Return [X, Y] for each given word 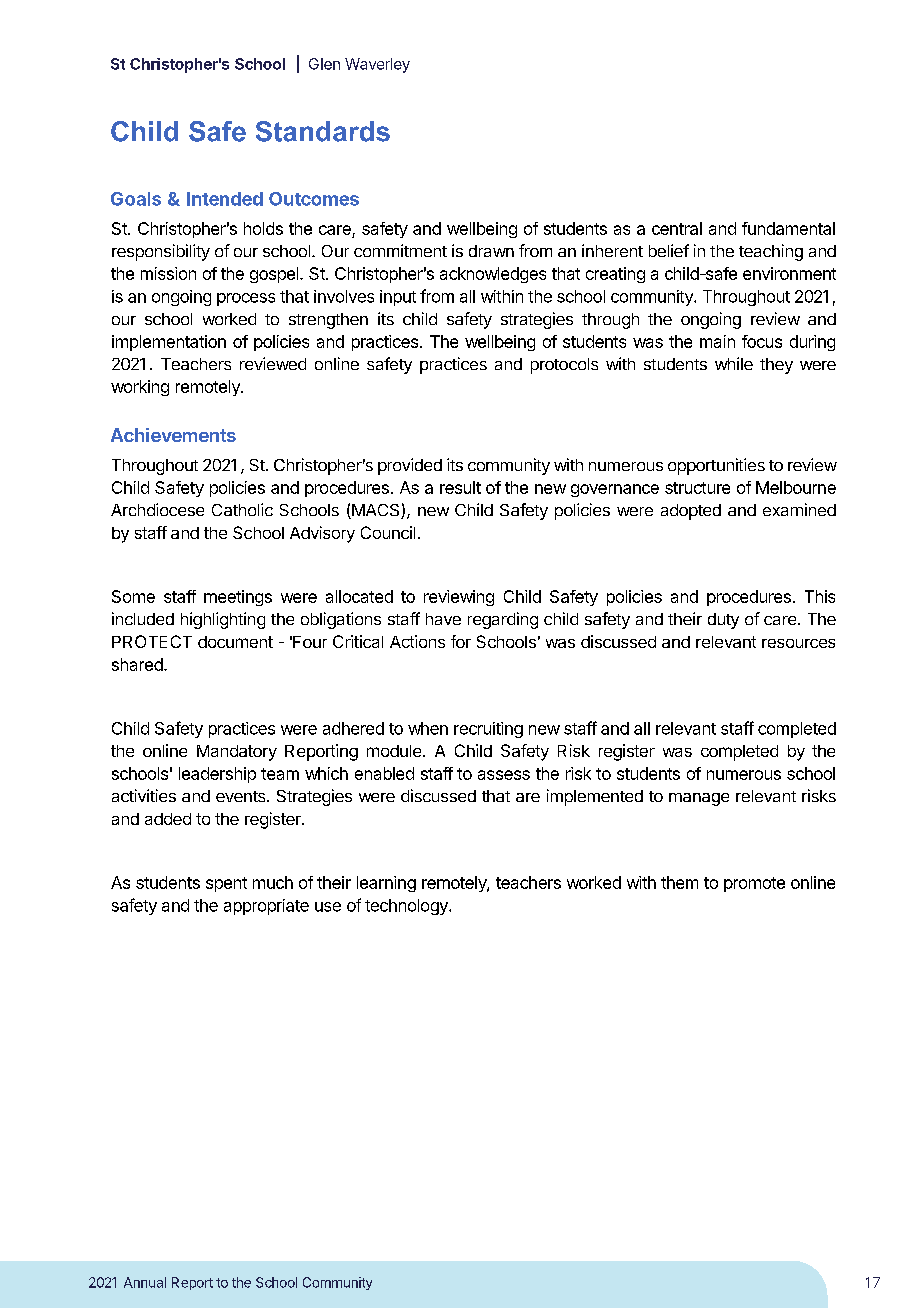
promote [754, 884]
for [461, 641]
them [679, 882]
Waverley [377, 65]
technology [407, 907]
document [235, 642]
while [734, 363]
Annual [145, 1282]
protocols [564, 366]
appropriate [266, 907]
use [328, 907]
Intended [225, 199]
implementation [169, 343]
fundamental [788, 228]
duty [723, 621]
